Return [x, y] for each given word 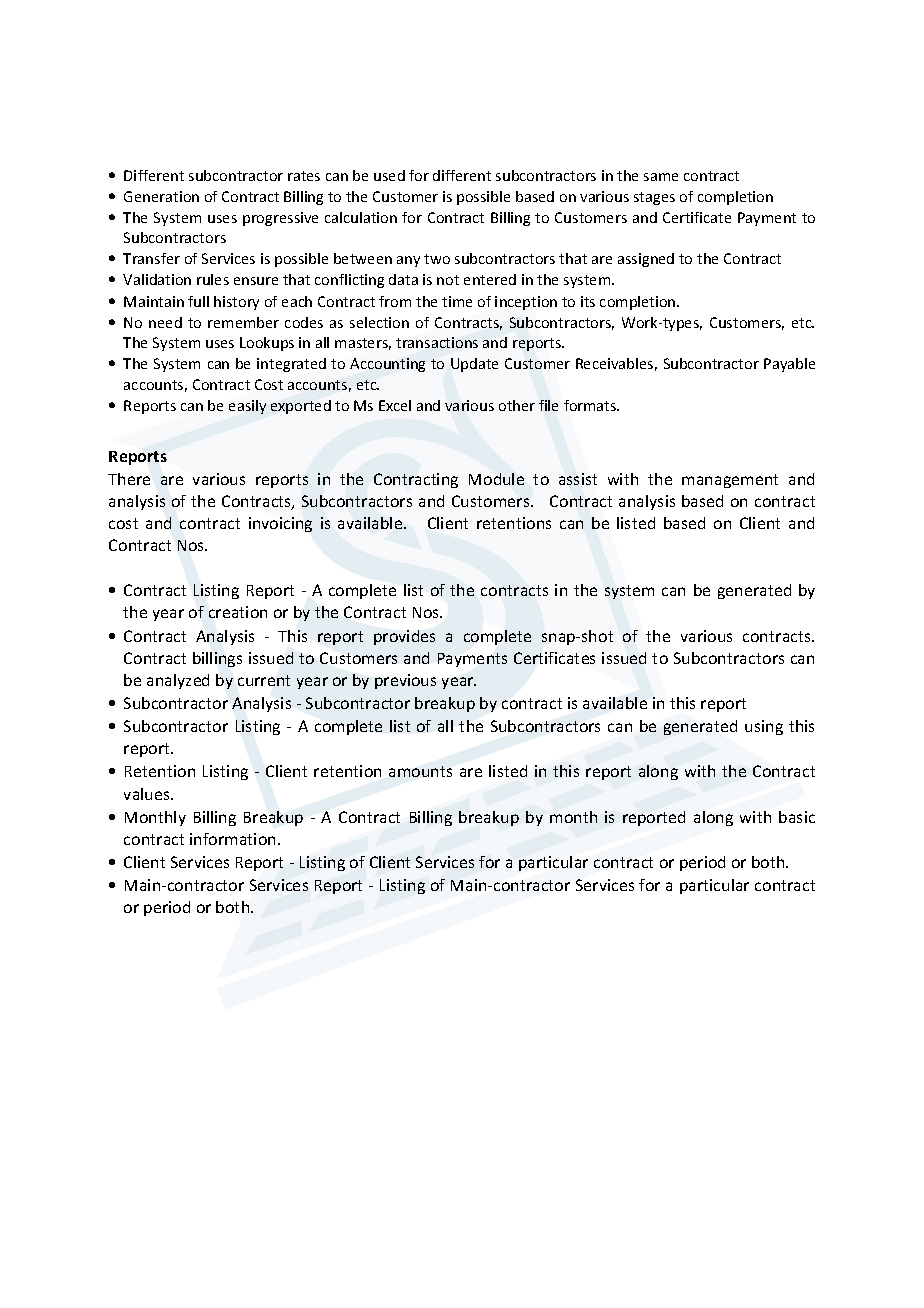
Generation [161, 196]
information [232, 839]
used [389, 175]
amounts [420, 771]
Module [496, 479]
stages [654, 198]
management [730, 481]
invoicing [280, 524]
